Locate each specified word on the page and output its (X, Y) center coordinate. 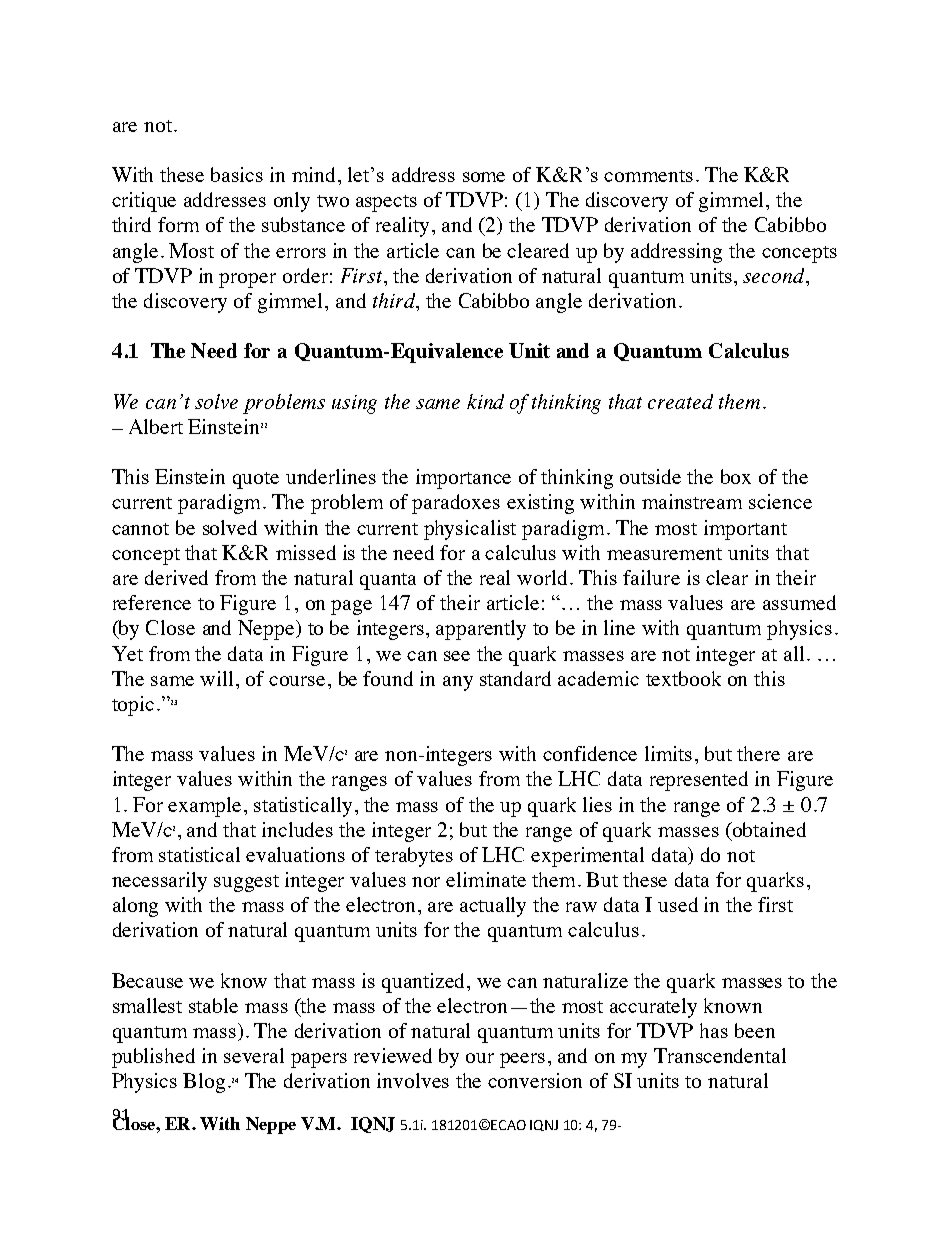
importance (463, 479)
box (736, 476)
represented (699, 781)
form (178, 224)
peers (522, 1060)
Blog (204, 1083)
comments (648, 176)
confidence (590, 753)
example (206, 807)
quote (256, 480)
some (484, 177)
